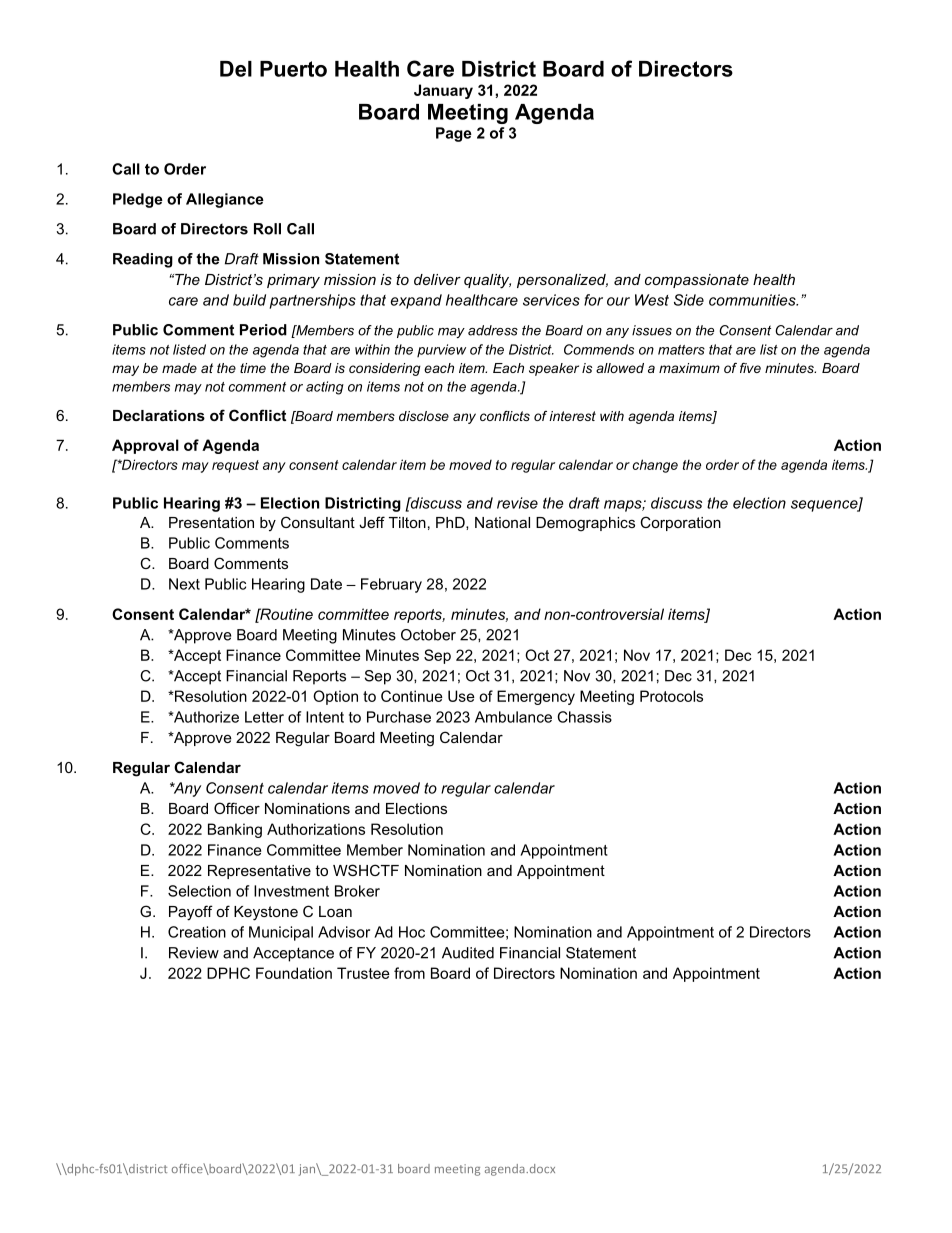 This page has height=1233, width=952. What do you see at coordinates (293, 69) in the page?
I see `Puerto` at bounding box center [293, 69].
